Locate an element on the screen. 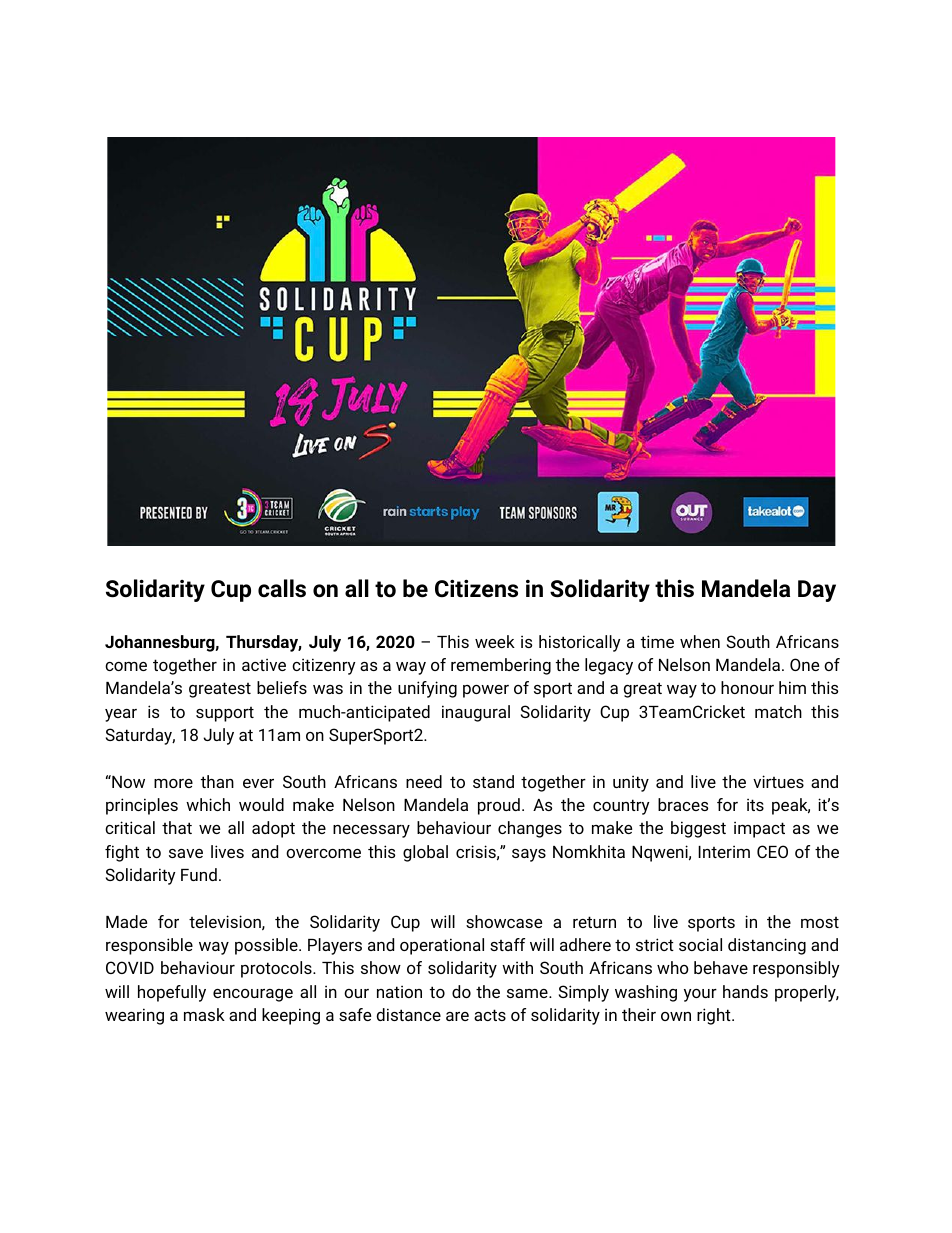 Image resolution: width=952 pixels, height=1233 pixels. calls is located at coordinates (282, 588).
